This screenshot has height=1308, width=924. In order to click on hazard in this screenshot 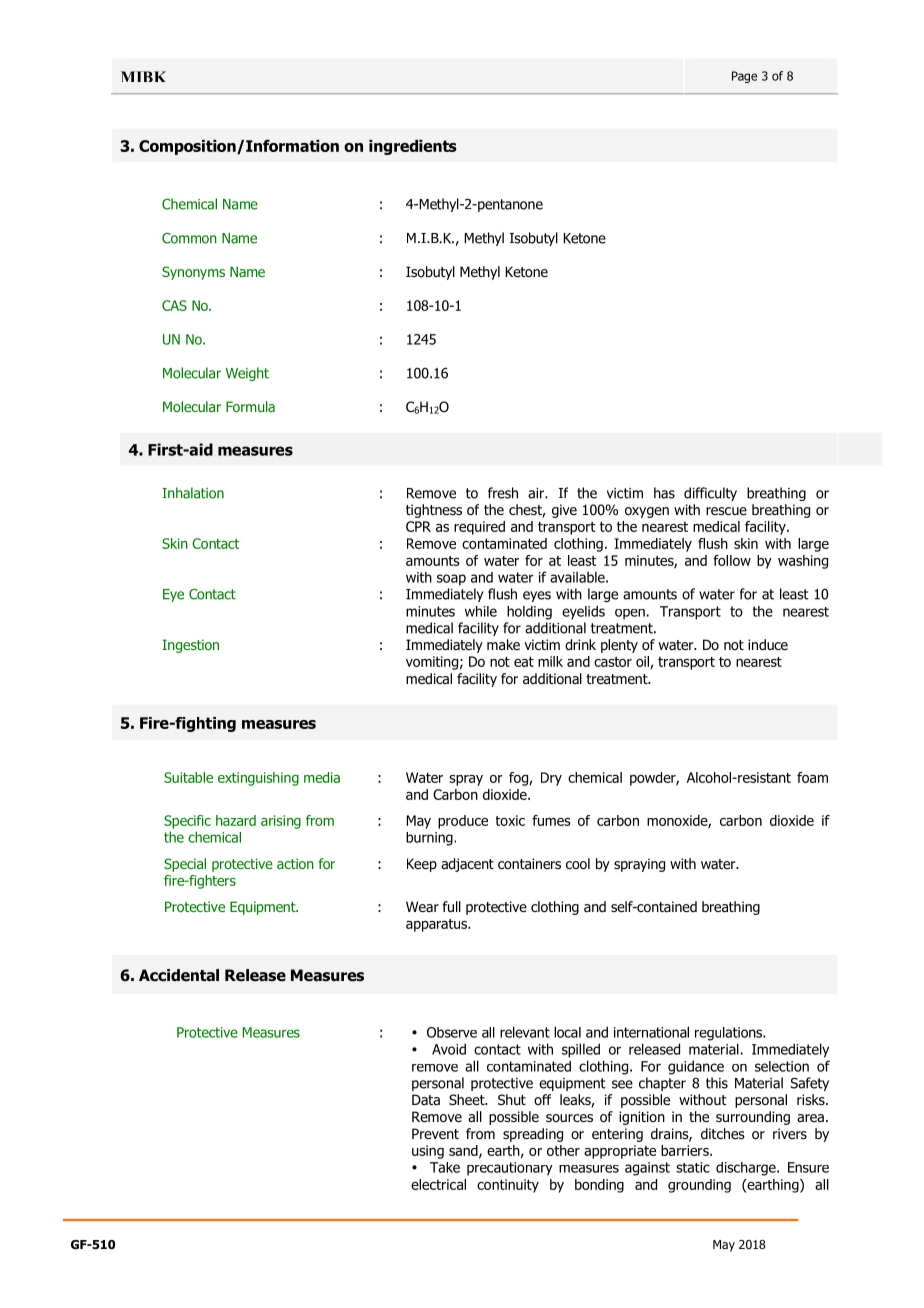, I will do `click(236, 820)`.
